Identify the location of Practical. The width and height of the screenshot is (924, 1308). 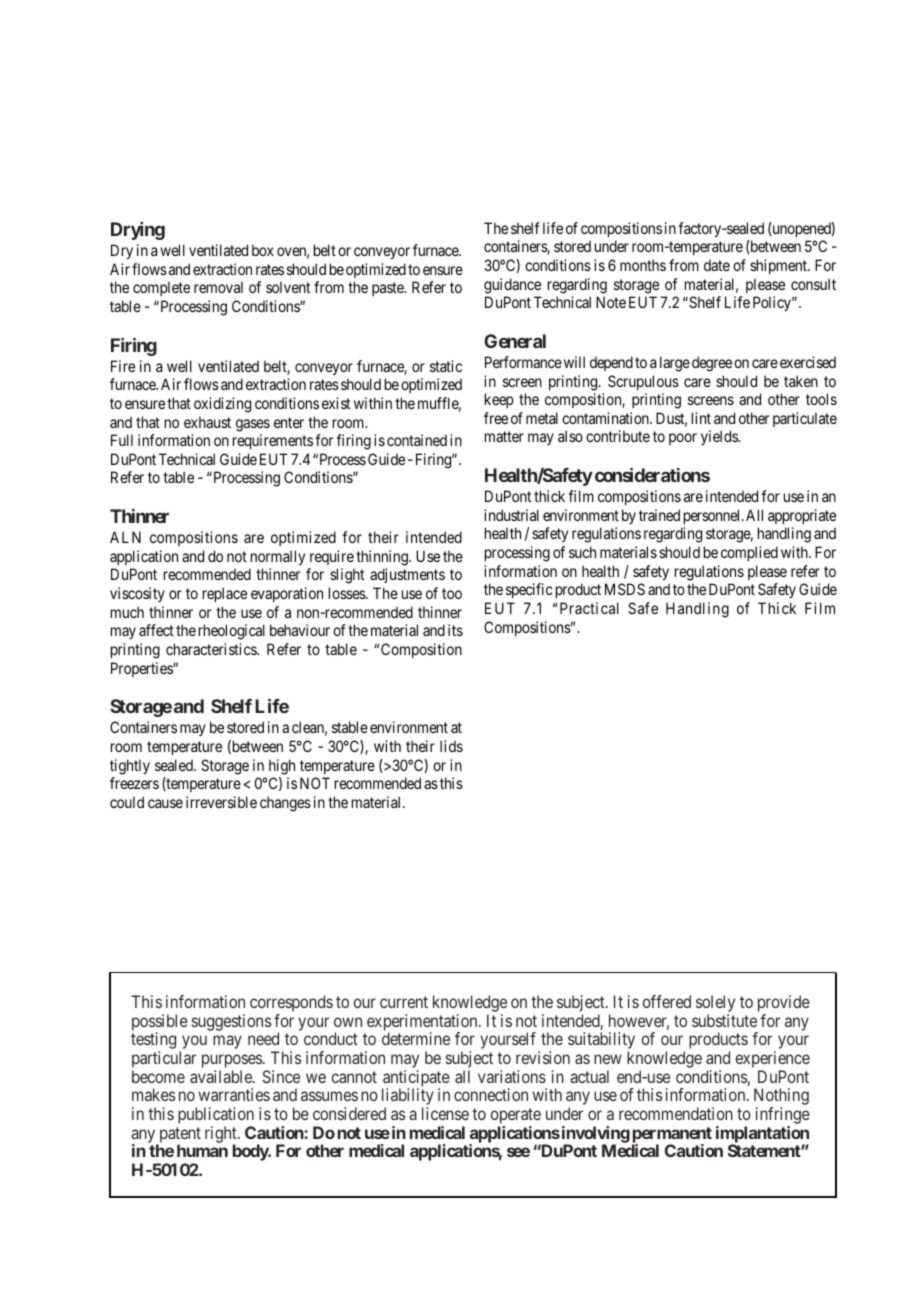
(589, 608).
